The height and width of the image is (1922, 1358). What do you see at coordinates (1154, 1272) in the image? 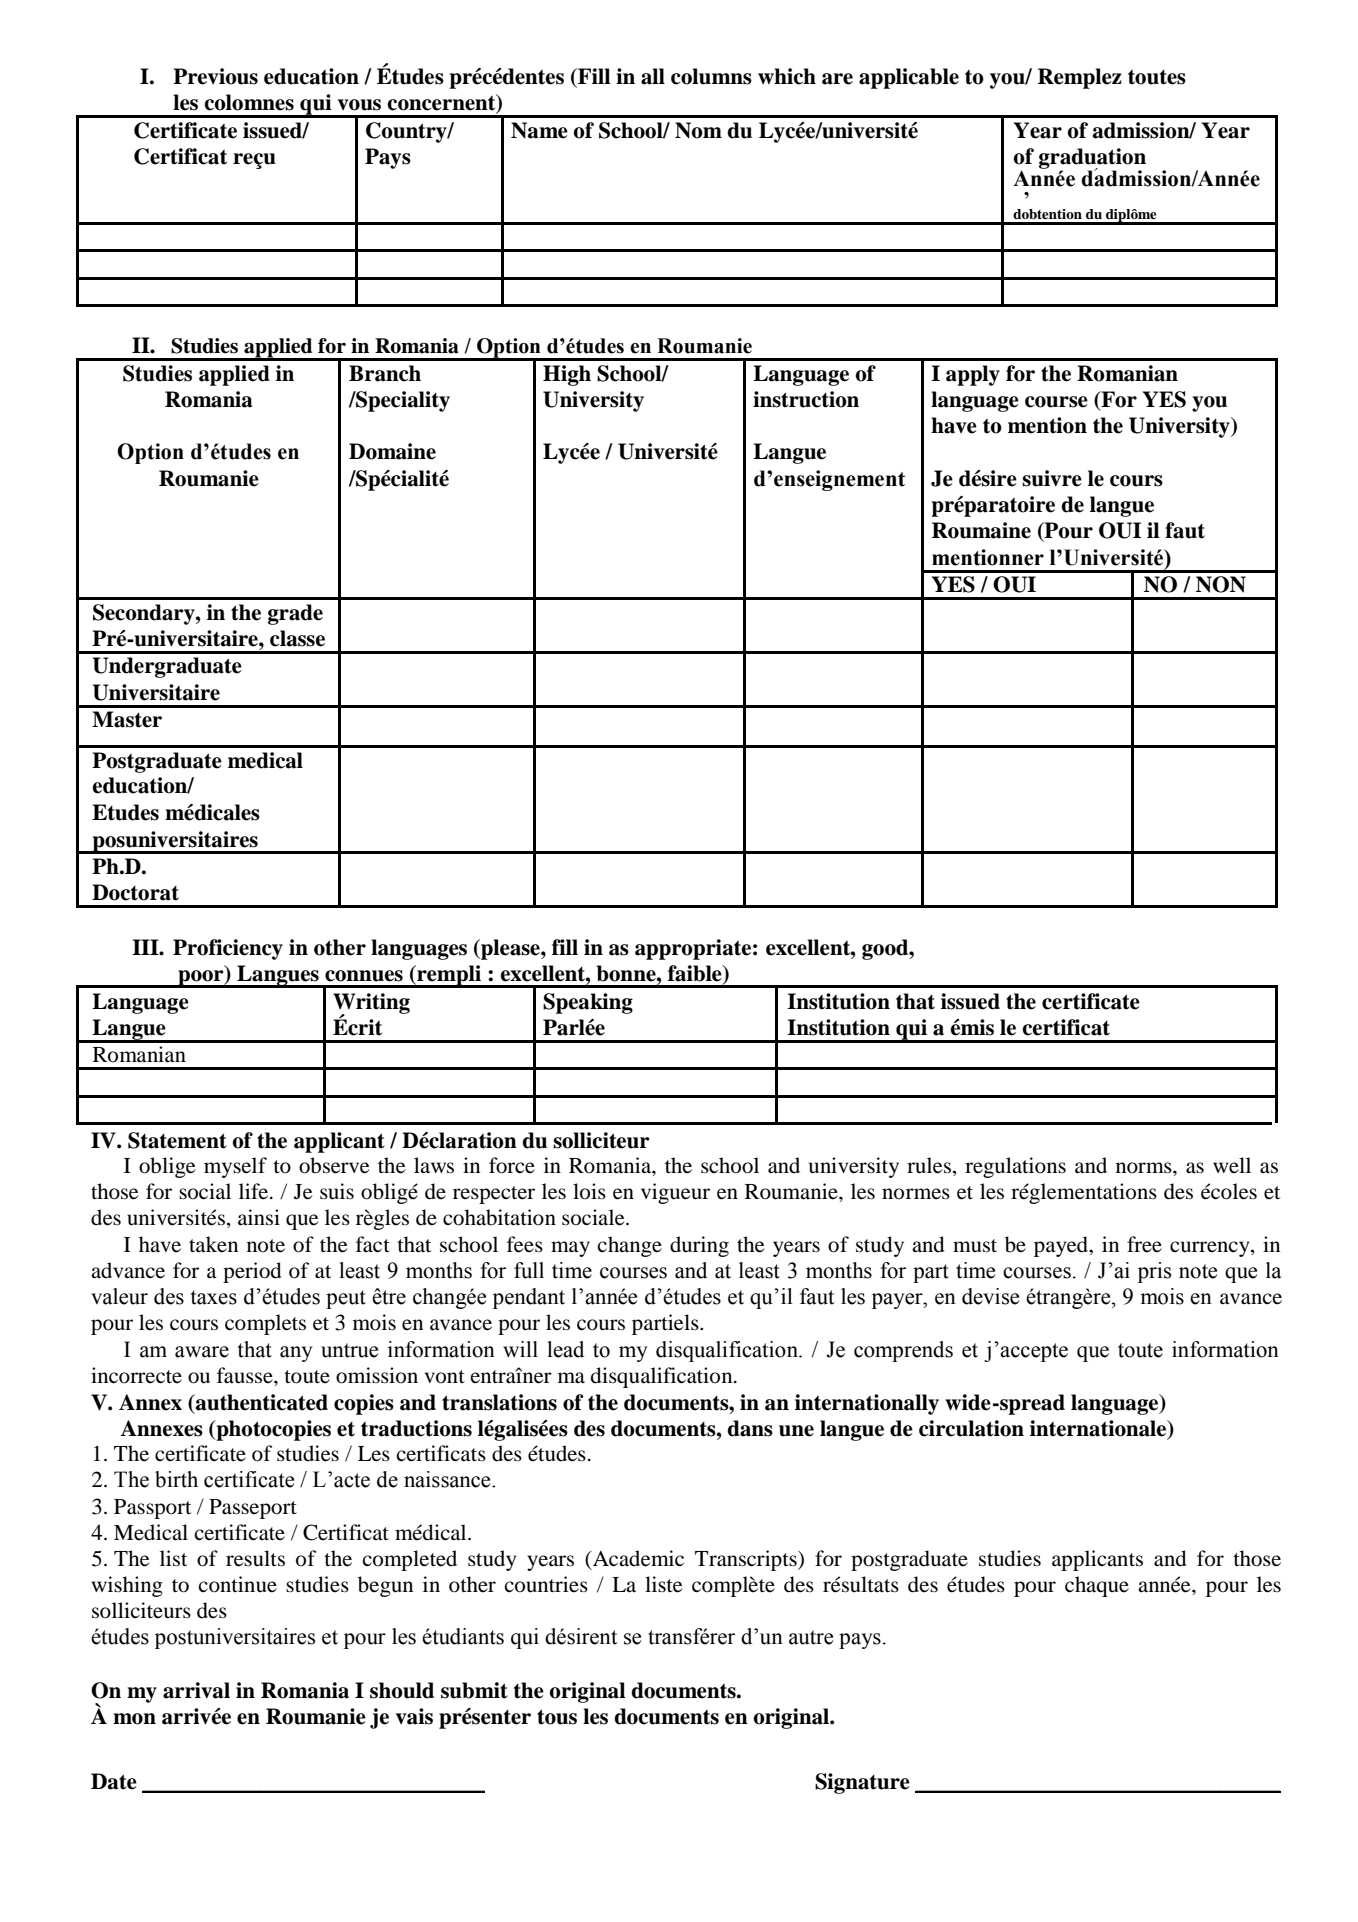
I see `pris` at bounding box center [1154, 1272].
